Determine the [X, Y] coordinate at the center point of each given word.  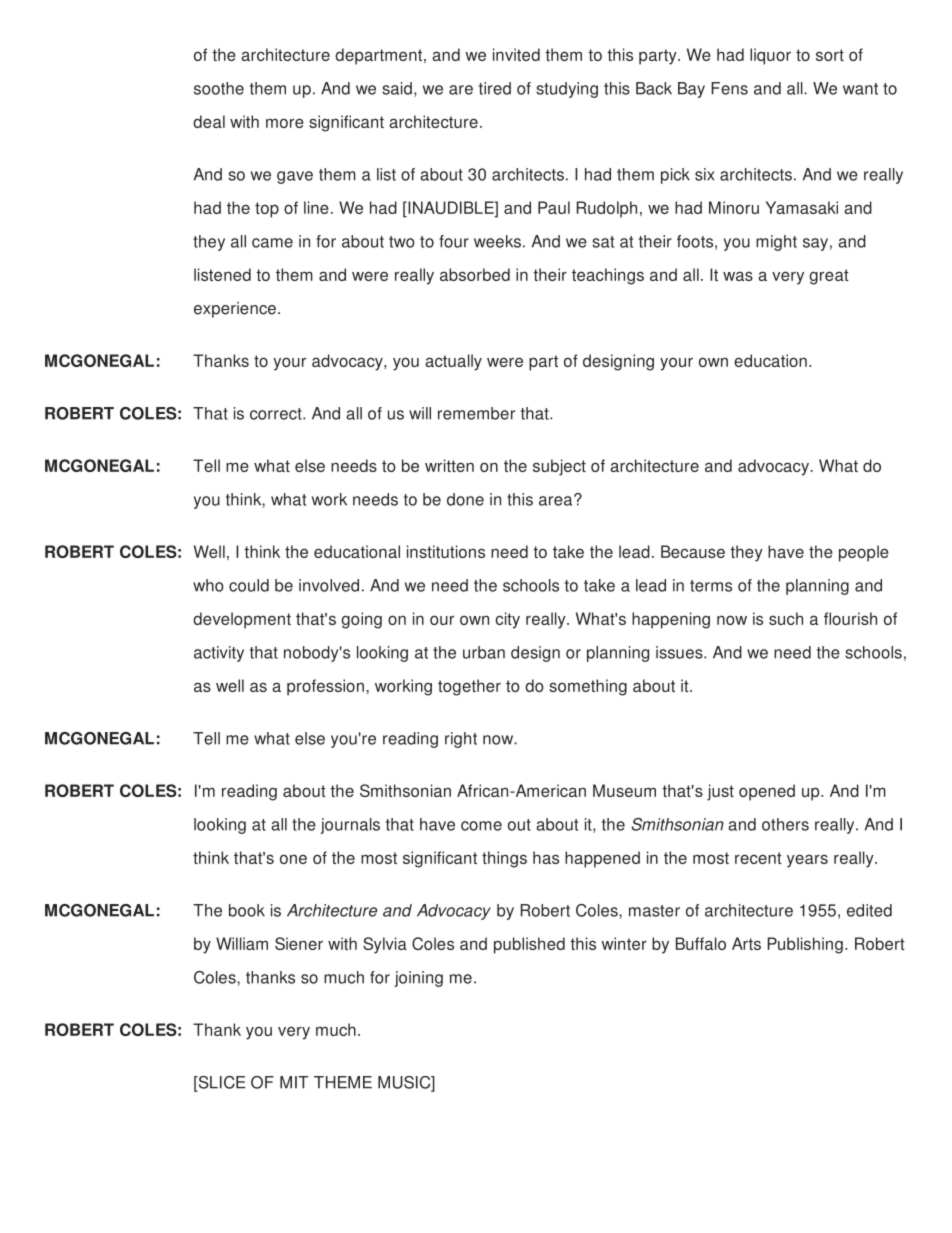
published [529, 945]
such [786, 618]
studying [567, 90]
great [829, 277]
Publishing [805, 945]
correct [277, 414]
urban [484, 652]
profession [325, 687]
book [247, 910]
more [285, 123]
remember [476, 413]
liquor [770, 56]
